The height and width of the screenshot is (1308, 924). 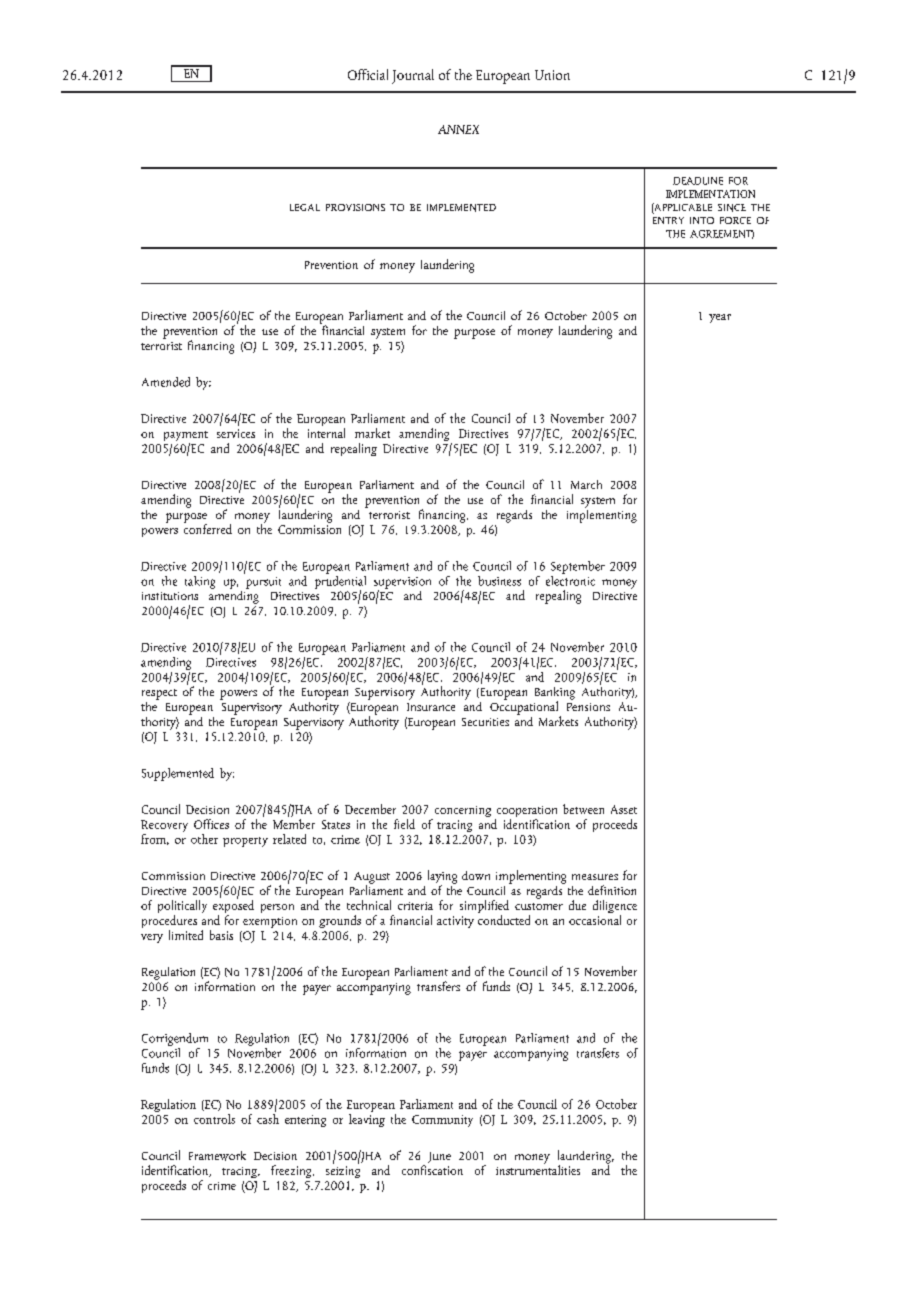 I want to click on June, so click(x=439, y=1157).
